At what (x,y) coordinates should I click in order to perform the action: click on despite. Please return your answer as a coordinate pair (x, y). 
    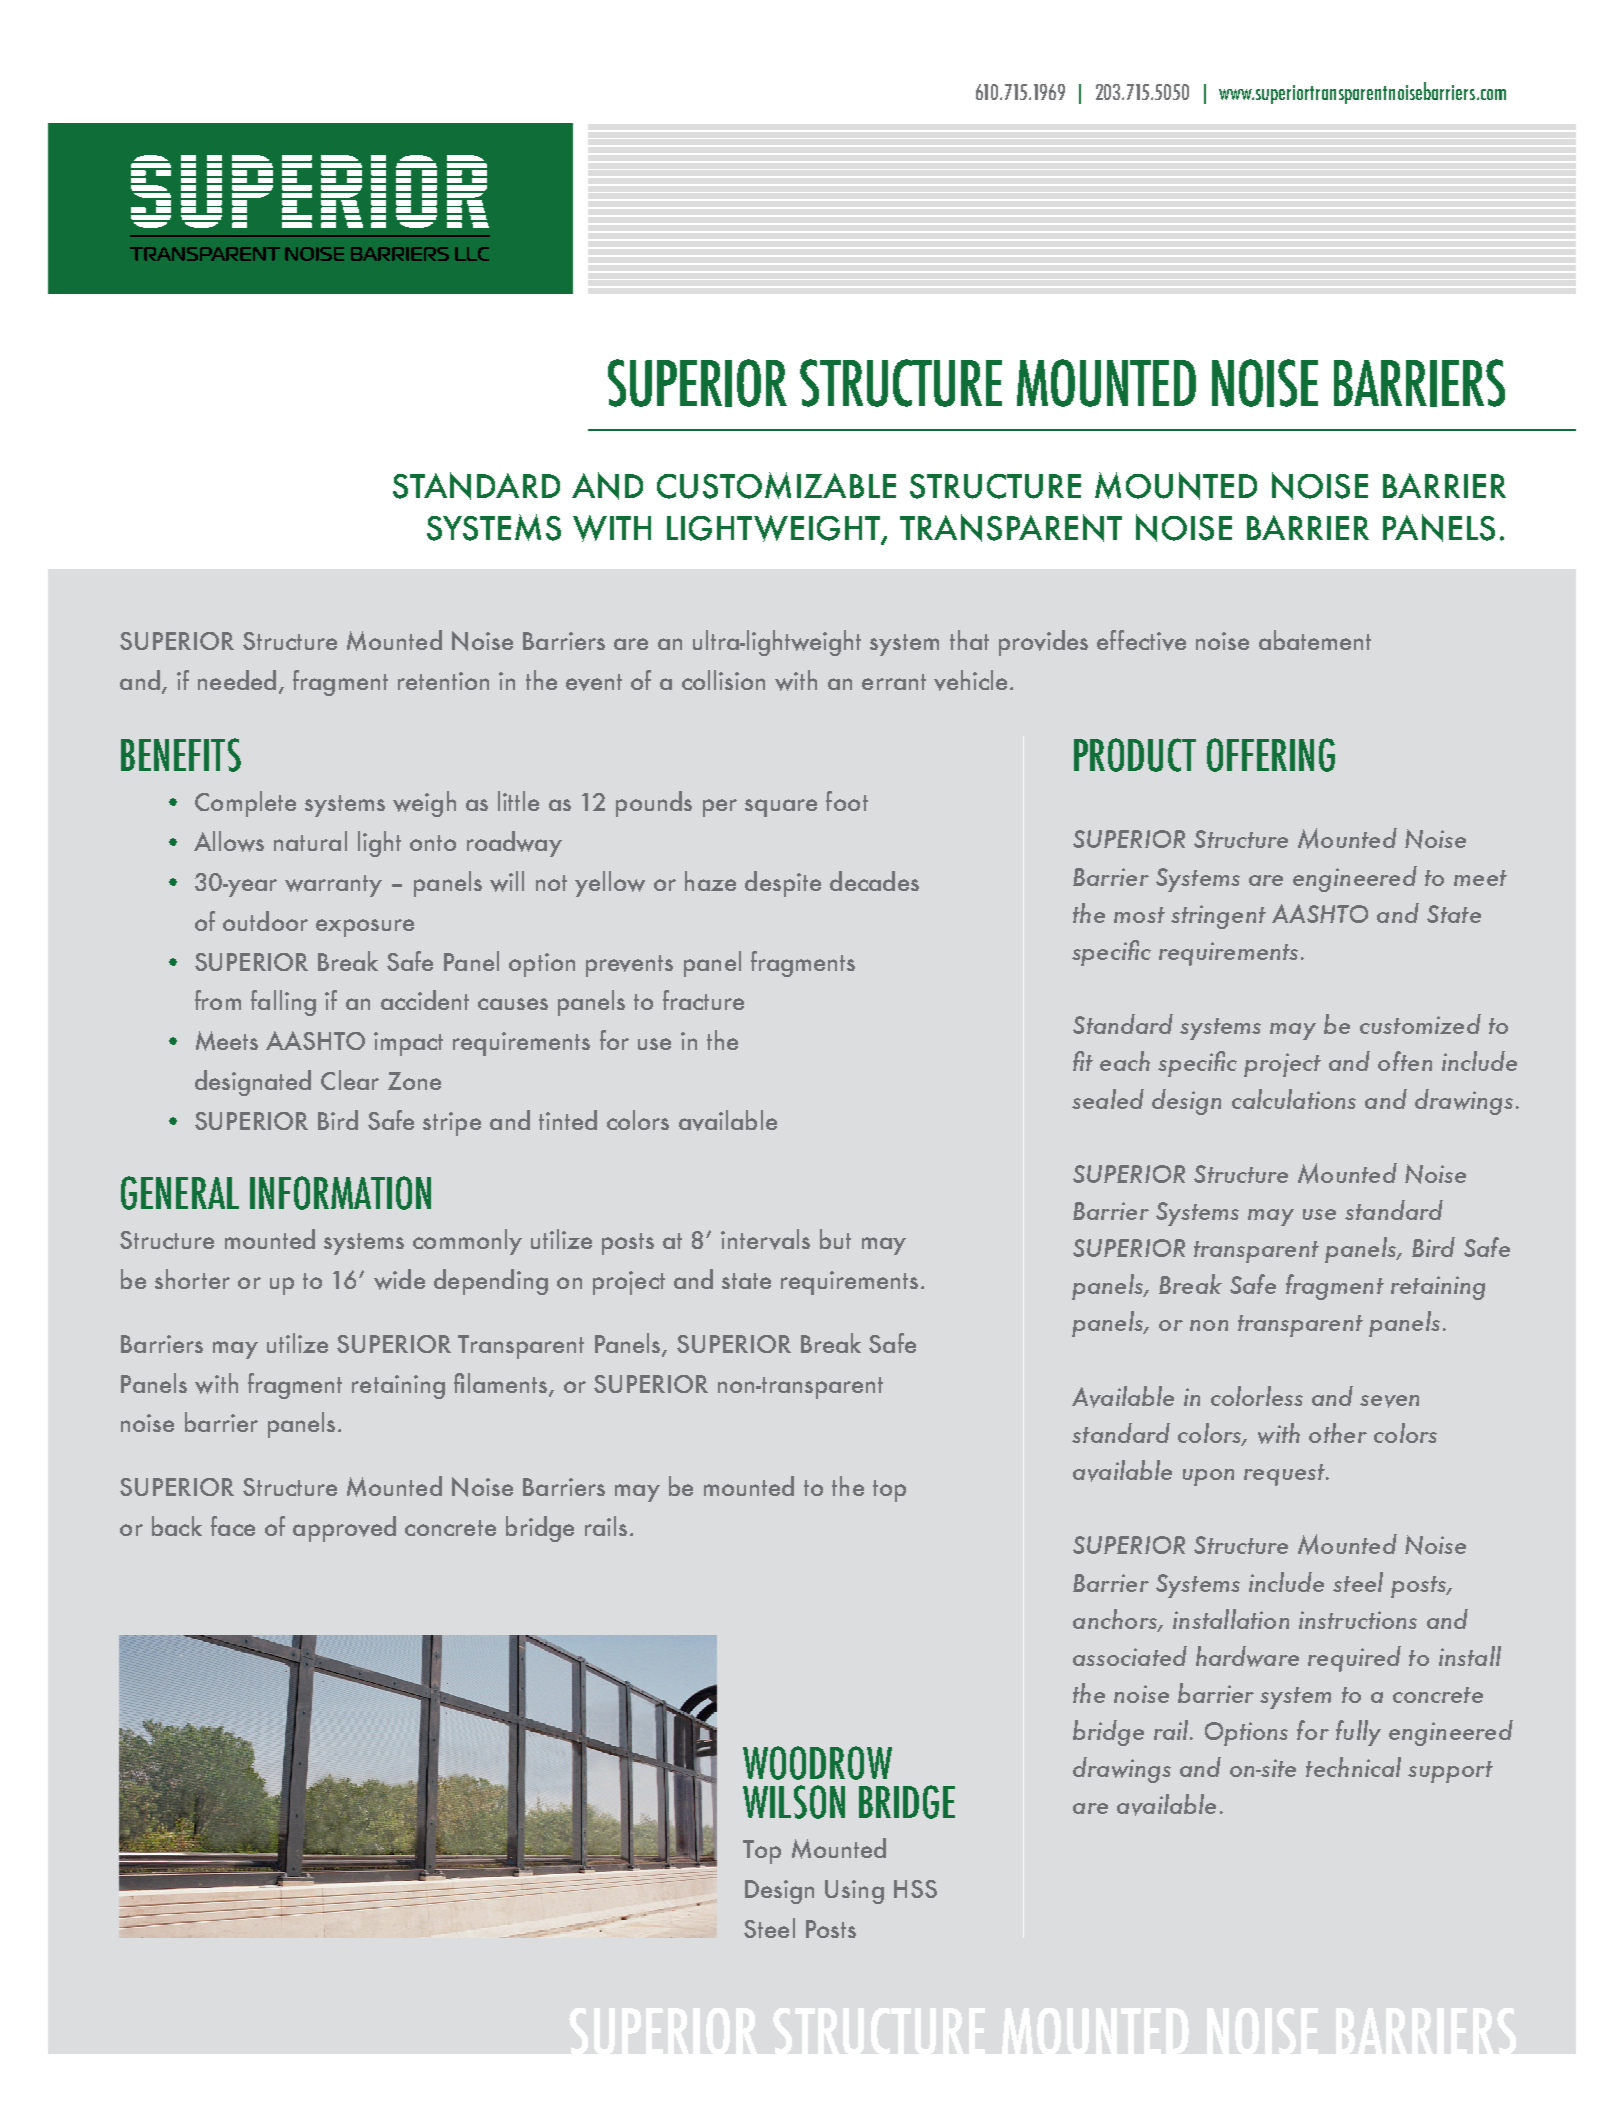
    Looking at the image, I should click on (783, 884).
